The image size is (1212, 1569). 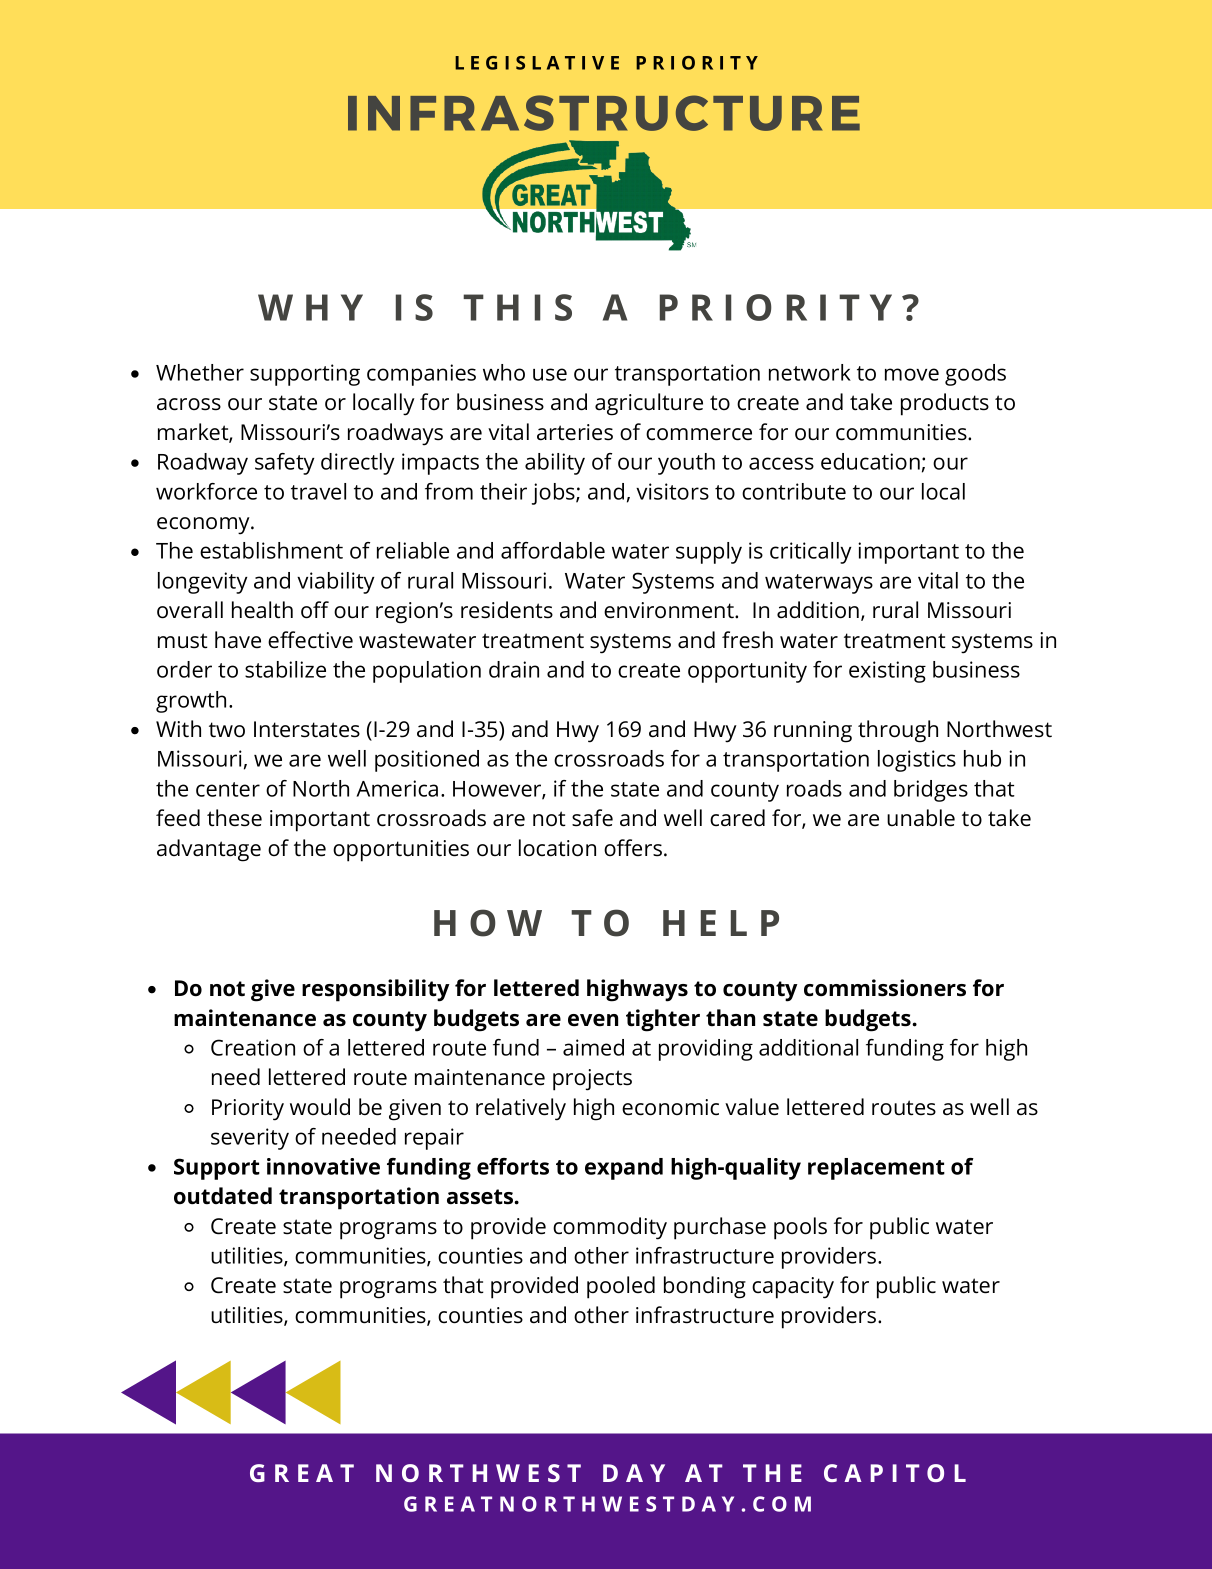 I want to click on use, so click(x=550, y=374).
